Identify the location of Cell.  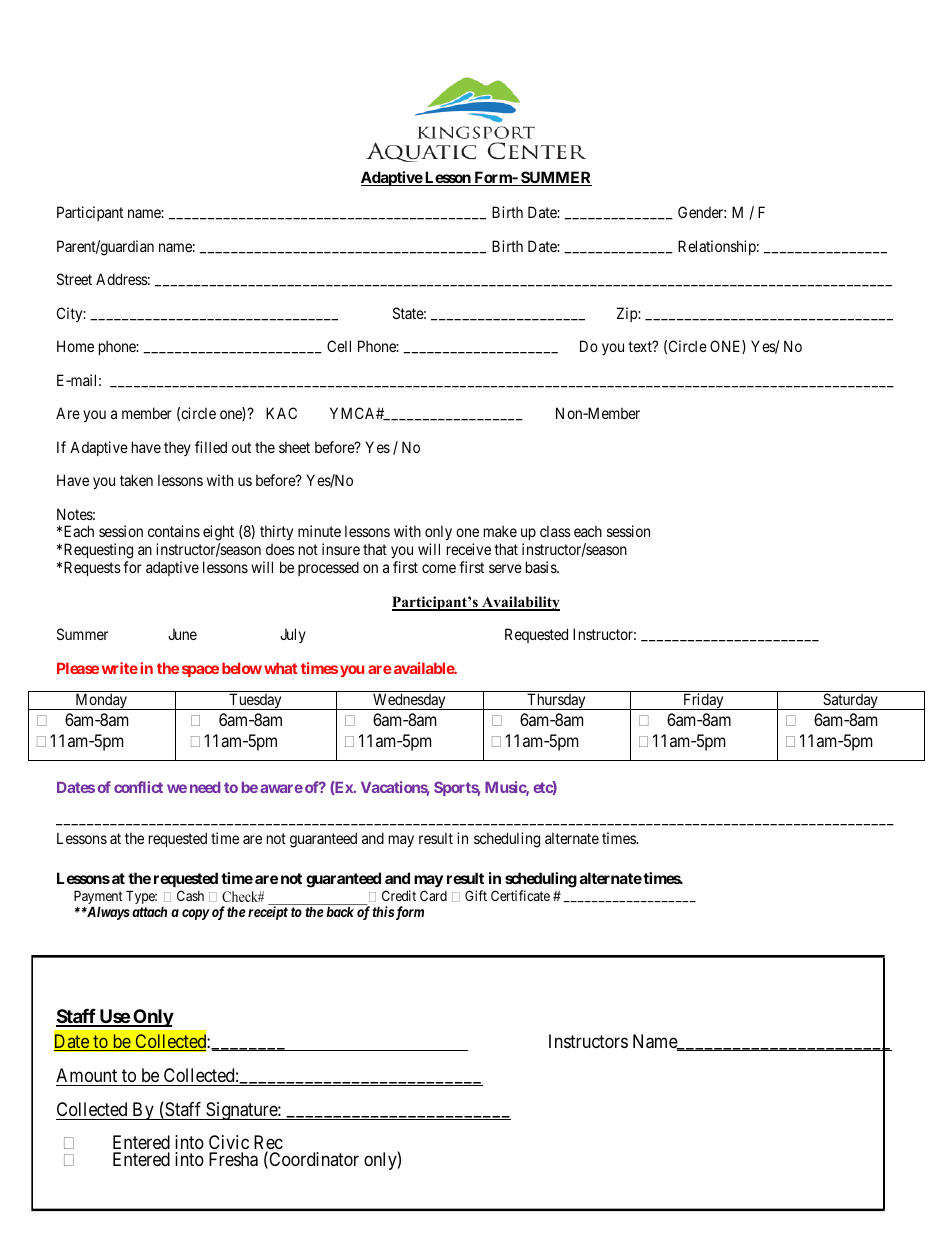
(339, 346).
